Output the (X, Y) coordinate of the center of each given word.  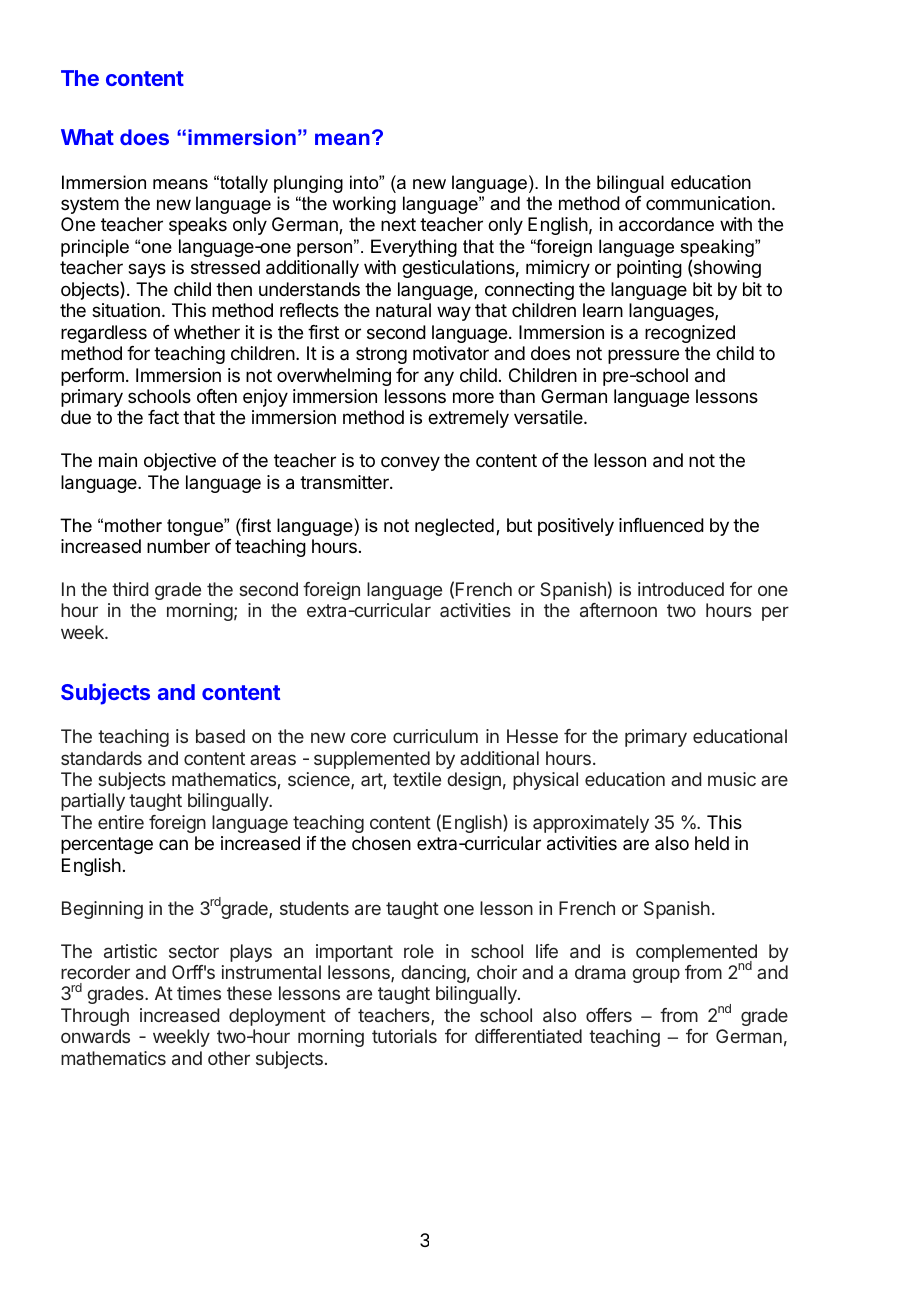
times (199, 993)
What (87, 137)
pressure (643, 356)
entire (121, 822)
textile (417, 779)
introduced (681, 589)
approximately (591, 824)
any (439, 378)
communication (708, 203)
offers (609, 1015)
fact (163, 417)
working (364, 205)
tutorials (404, 1036)
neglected (454, 527)
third (130, 589)
